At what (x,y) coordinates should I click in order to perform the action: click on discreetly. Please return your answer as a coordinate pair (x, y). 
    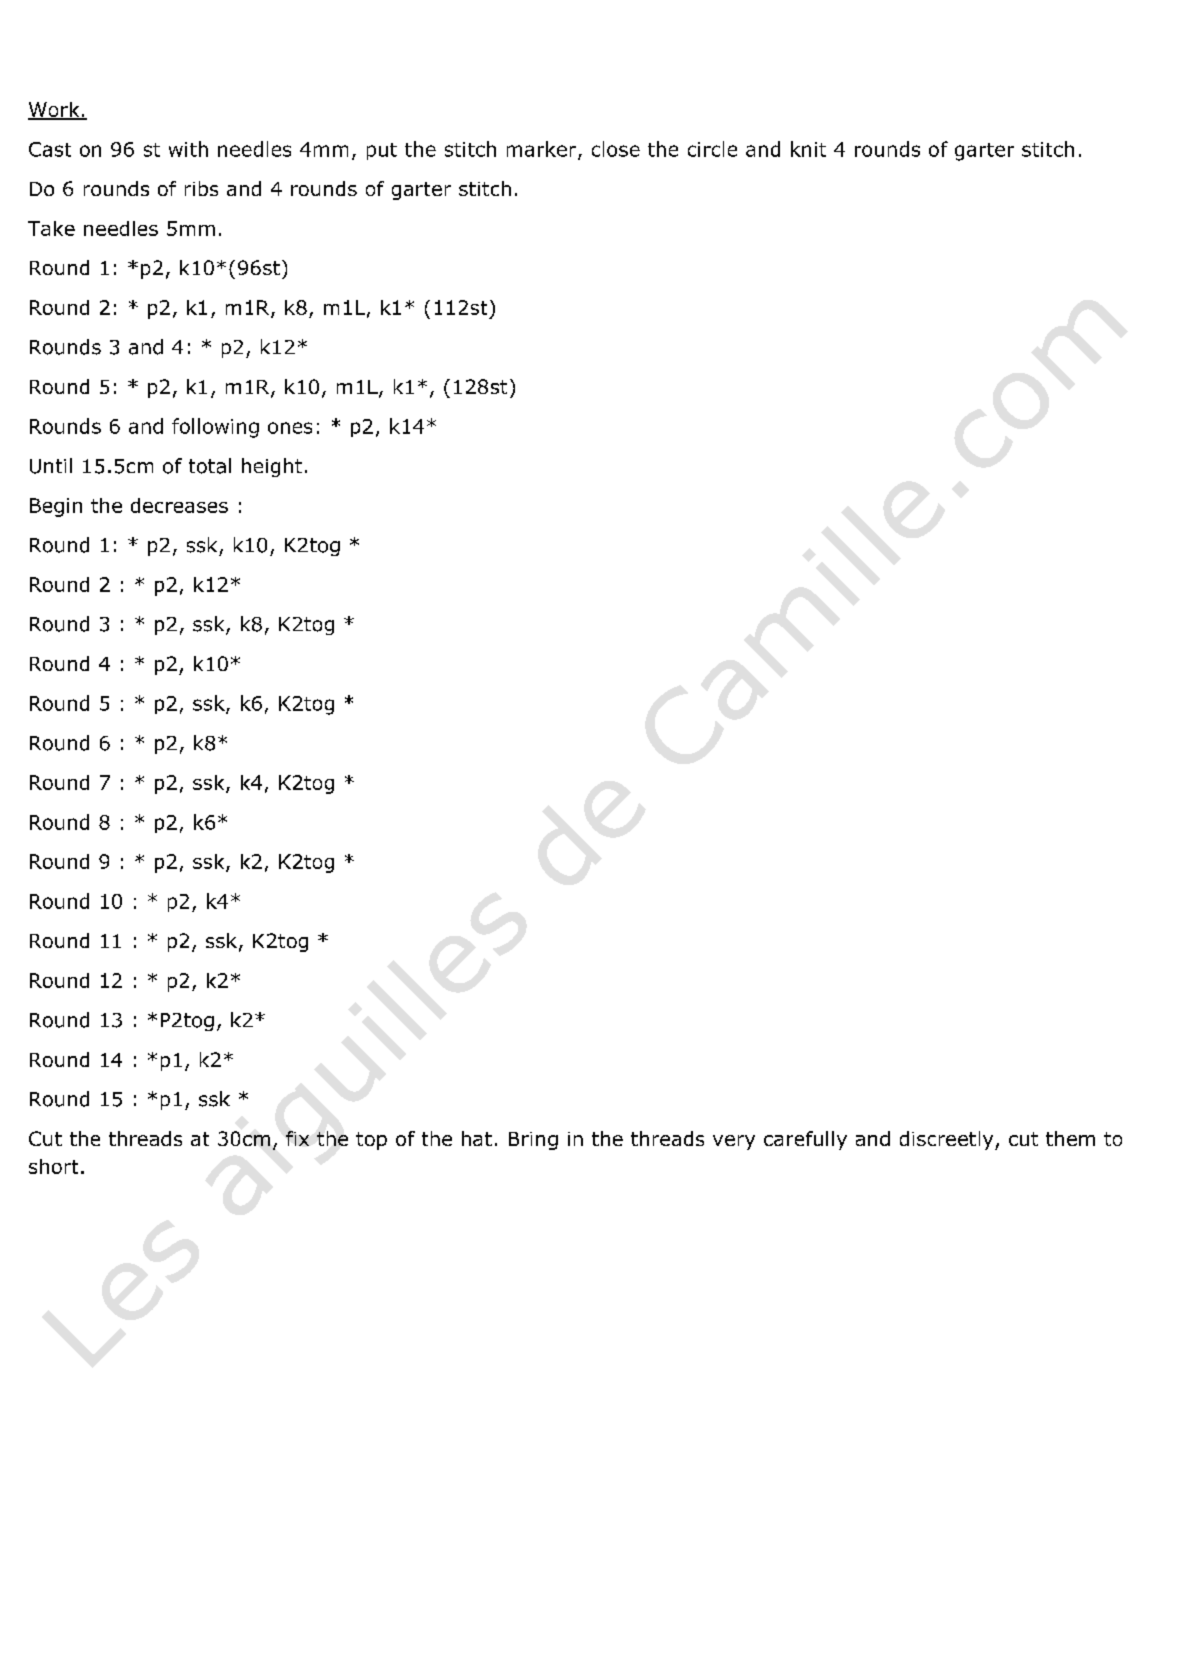
    Looking at the image, I should click on (948, 1140).
